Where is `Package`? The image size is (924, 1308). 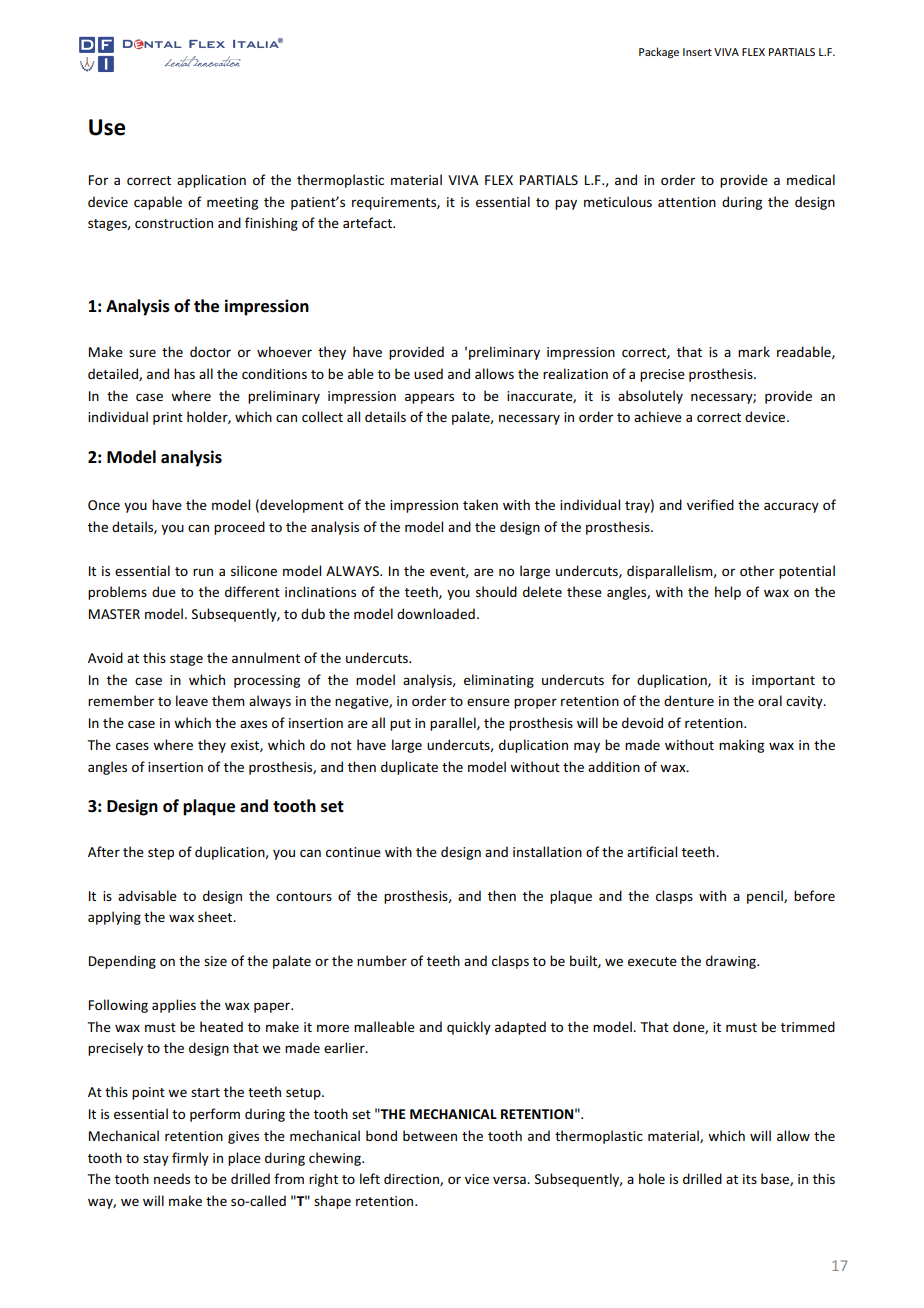
Package is located at coordinates (659, 53).
